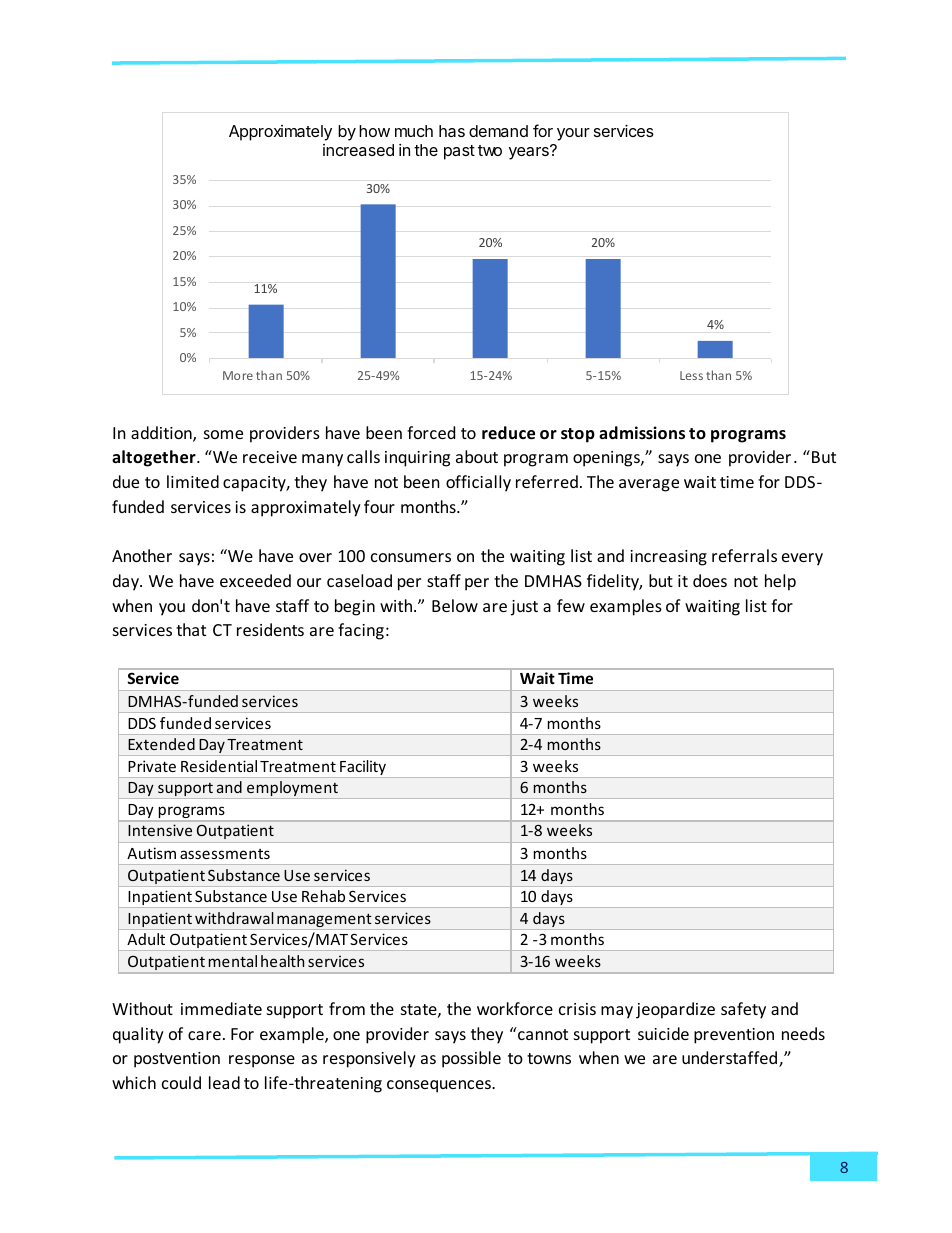 This document has height=1233, width=952. Describe the element at coordinates (691, 375) in the document. I see `Less` at that location.
